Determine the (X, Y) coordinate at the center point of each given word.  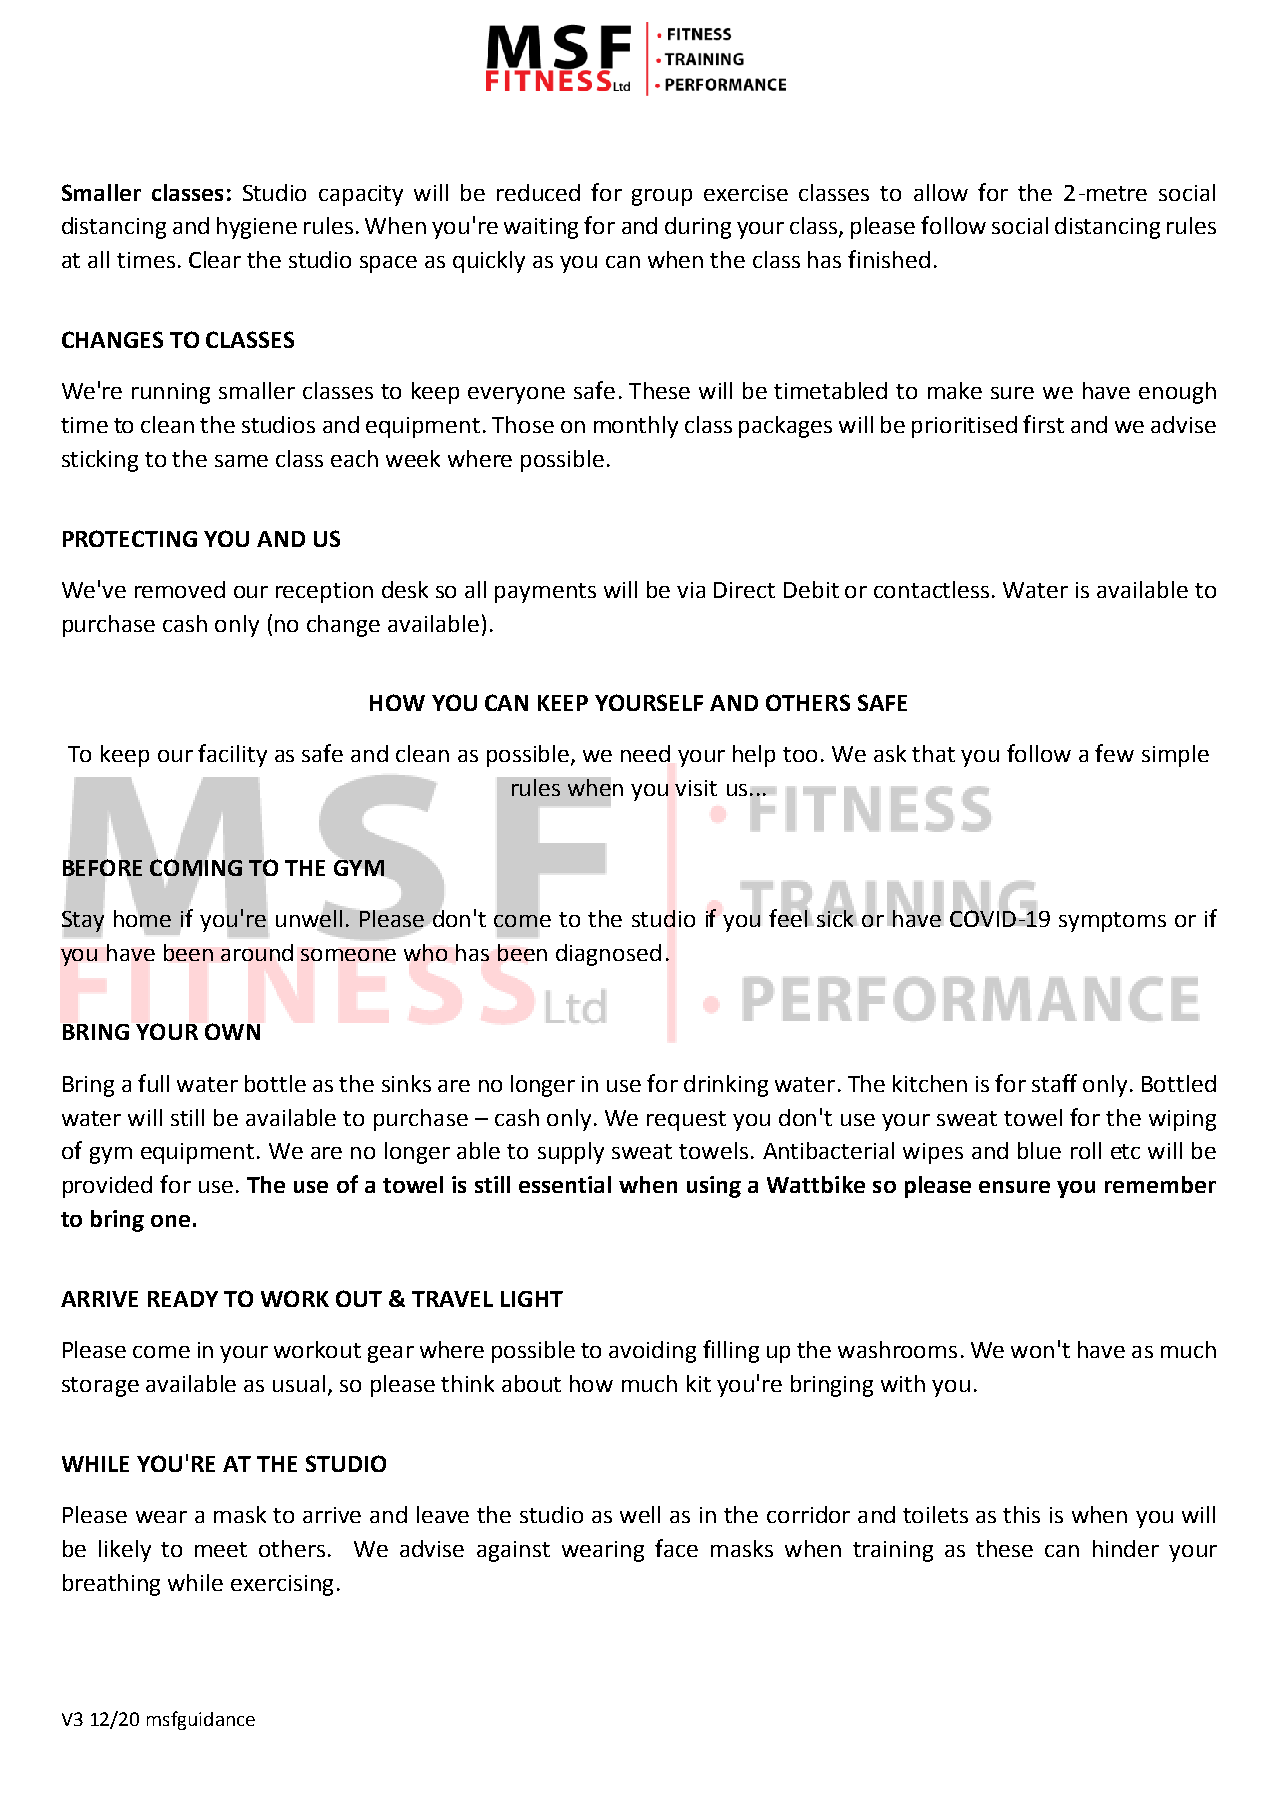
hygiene (257, 228)
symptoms (1112, 922)
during (698, 228)
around (257, 952)
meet (221, 1549)
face (676, 1548)
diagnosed (608, 955)
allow (941, 192)
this (1021, 1514)
